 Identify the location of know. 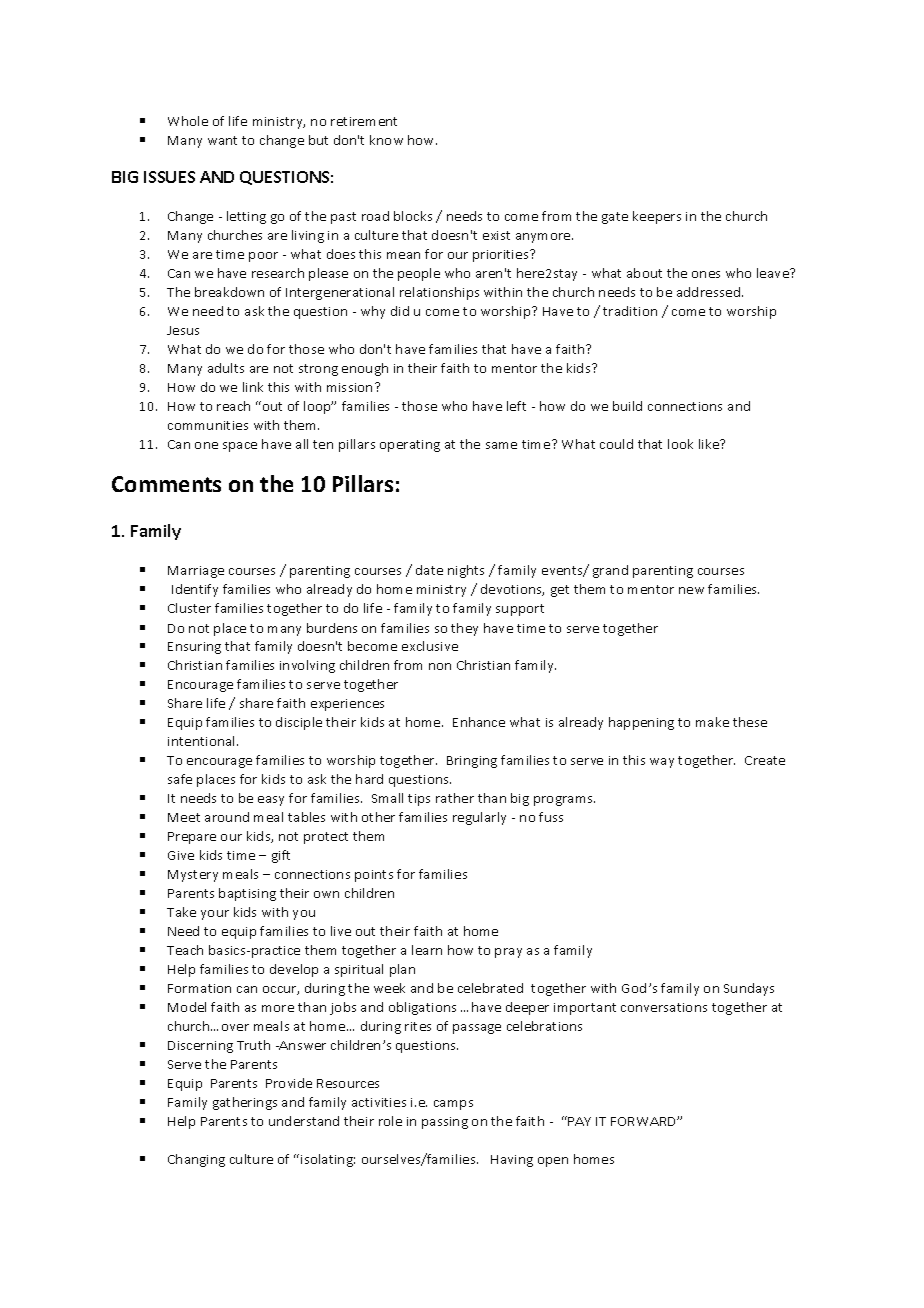
(386, 140).
